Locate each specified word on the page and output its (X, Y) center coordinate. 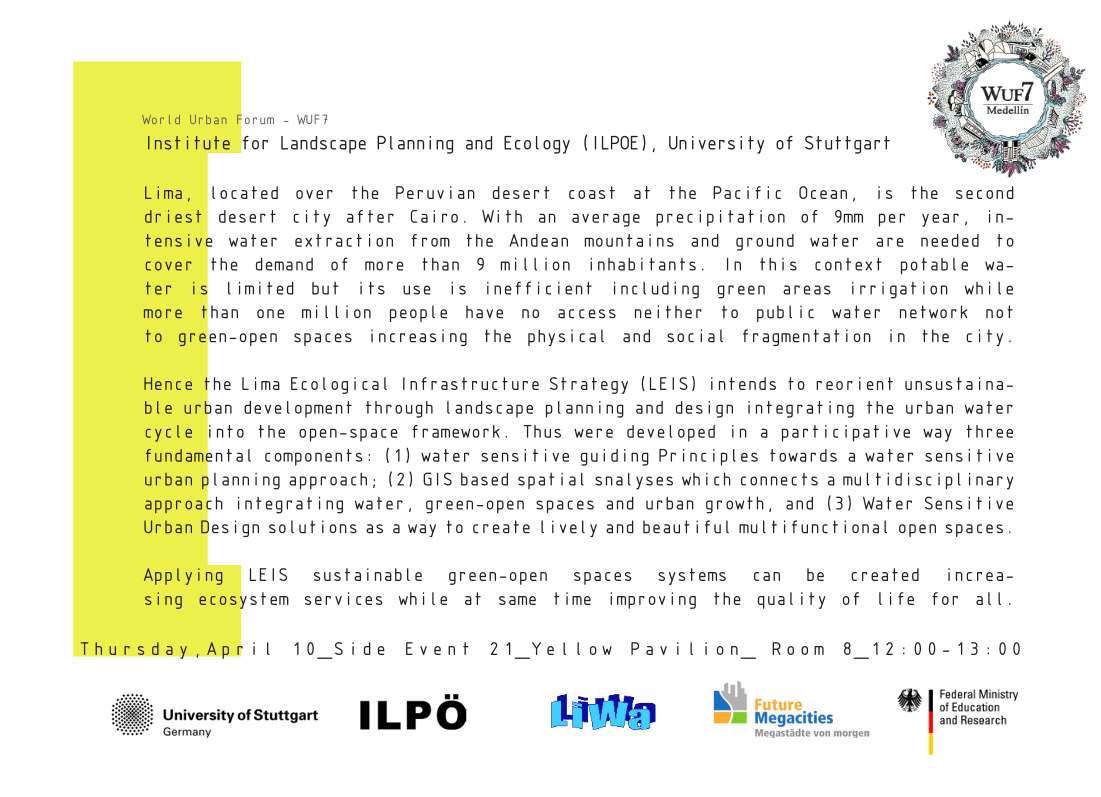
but (325, 288)
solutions (313, 527)
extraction (344, 240)
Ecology (537, 145)
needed (950, 240)
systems (692, 576)
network (933, 312)
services (344, 598)
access (587, 314)
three (990, 431)
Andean (538, 240)
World (161, 119)
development (298, 409)
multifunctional (813, 527)
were (593, 433)
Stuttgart (847, 145)
